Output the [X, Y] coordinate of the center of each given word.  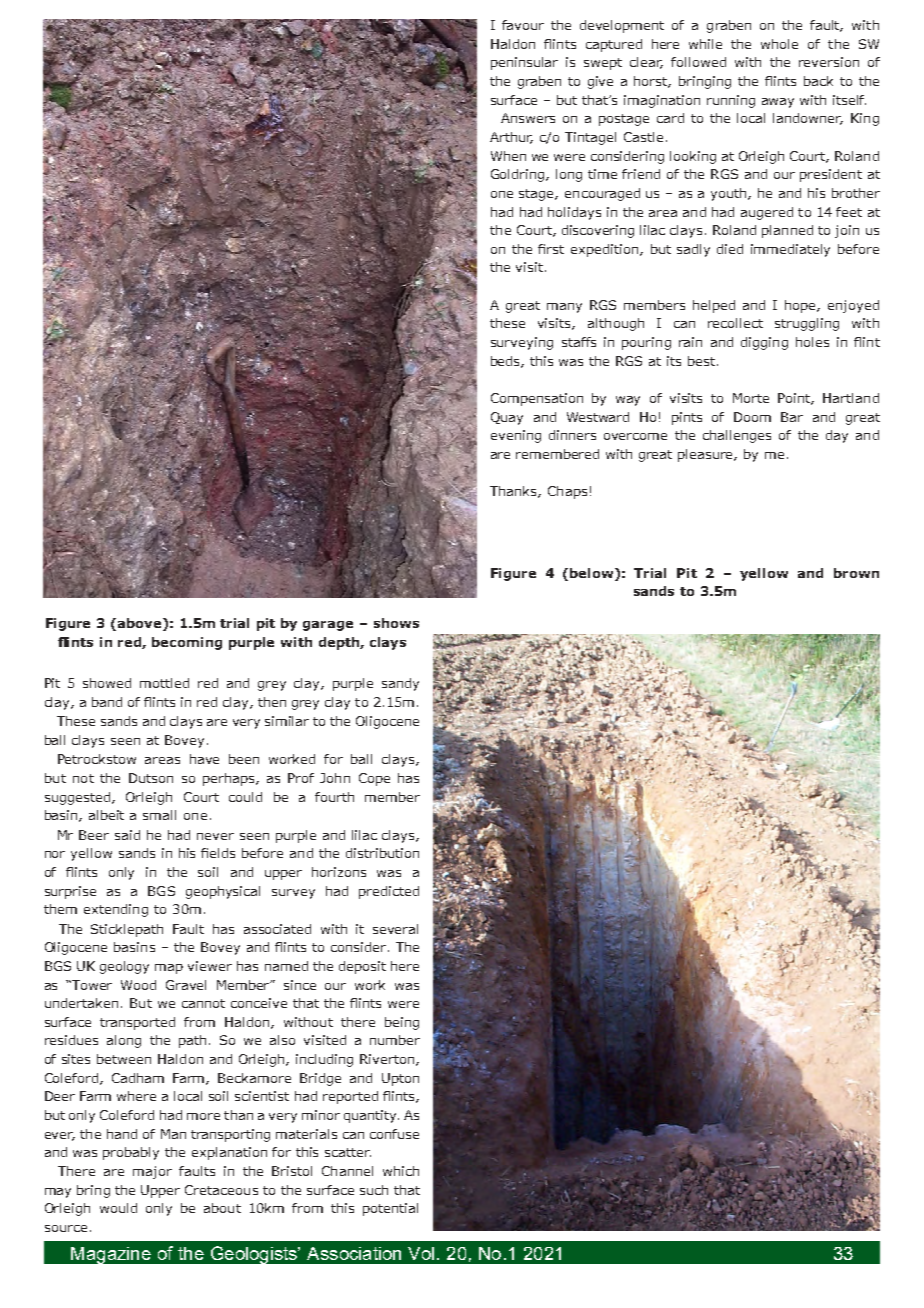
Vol [421, 1253]
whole [779, 44]
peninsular [524, 63]
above [141, 624]
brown [856, 573]
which [401, 1171]
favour [523, 25]
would [118, 1208]
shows [396, 623]
